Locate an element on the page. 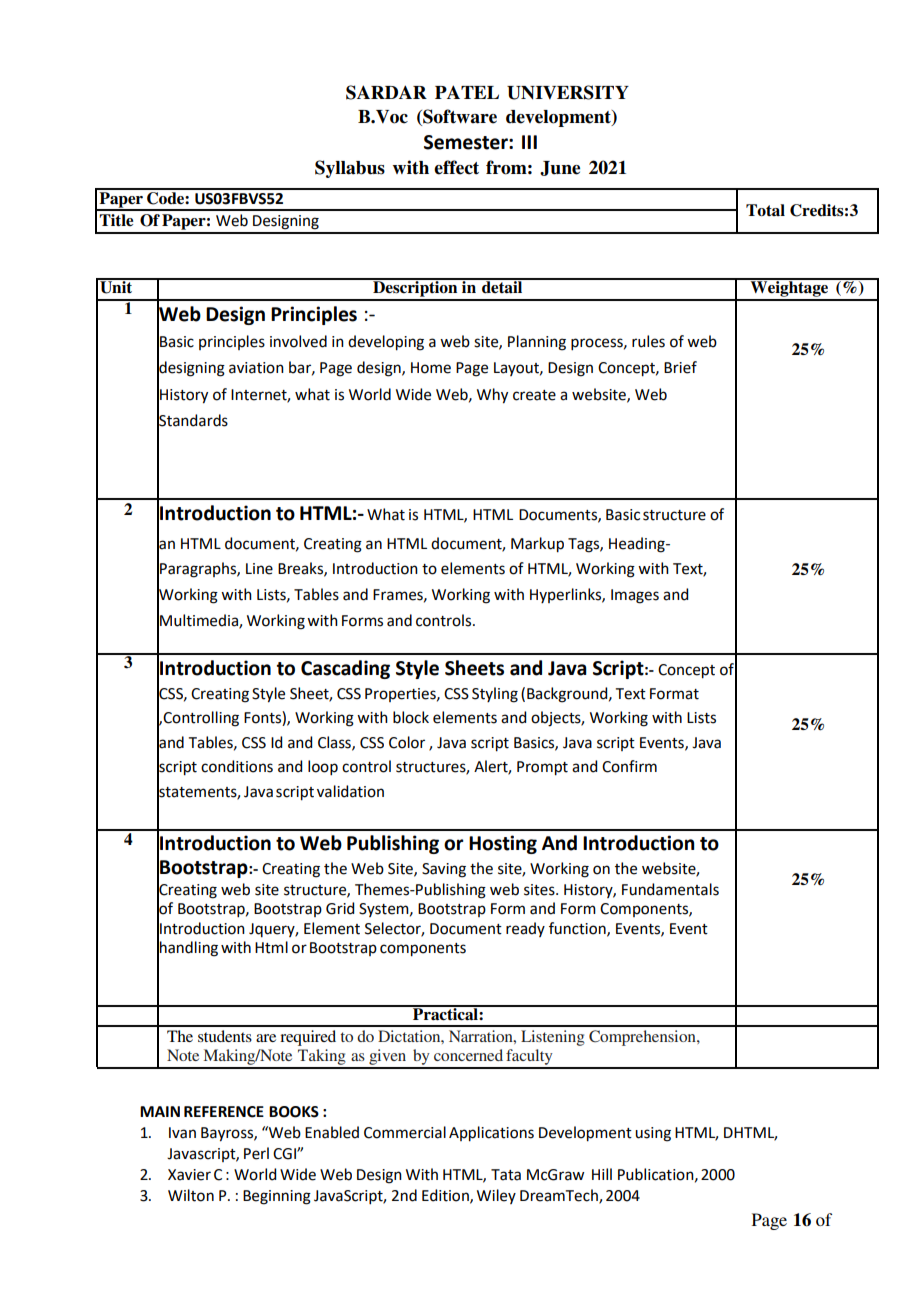 The height and width of the image is (1308, 924). Software is located at coordinates (459, 117).
